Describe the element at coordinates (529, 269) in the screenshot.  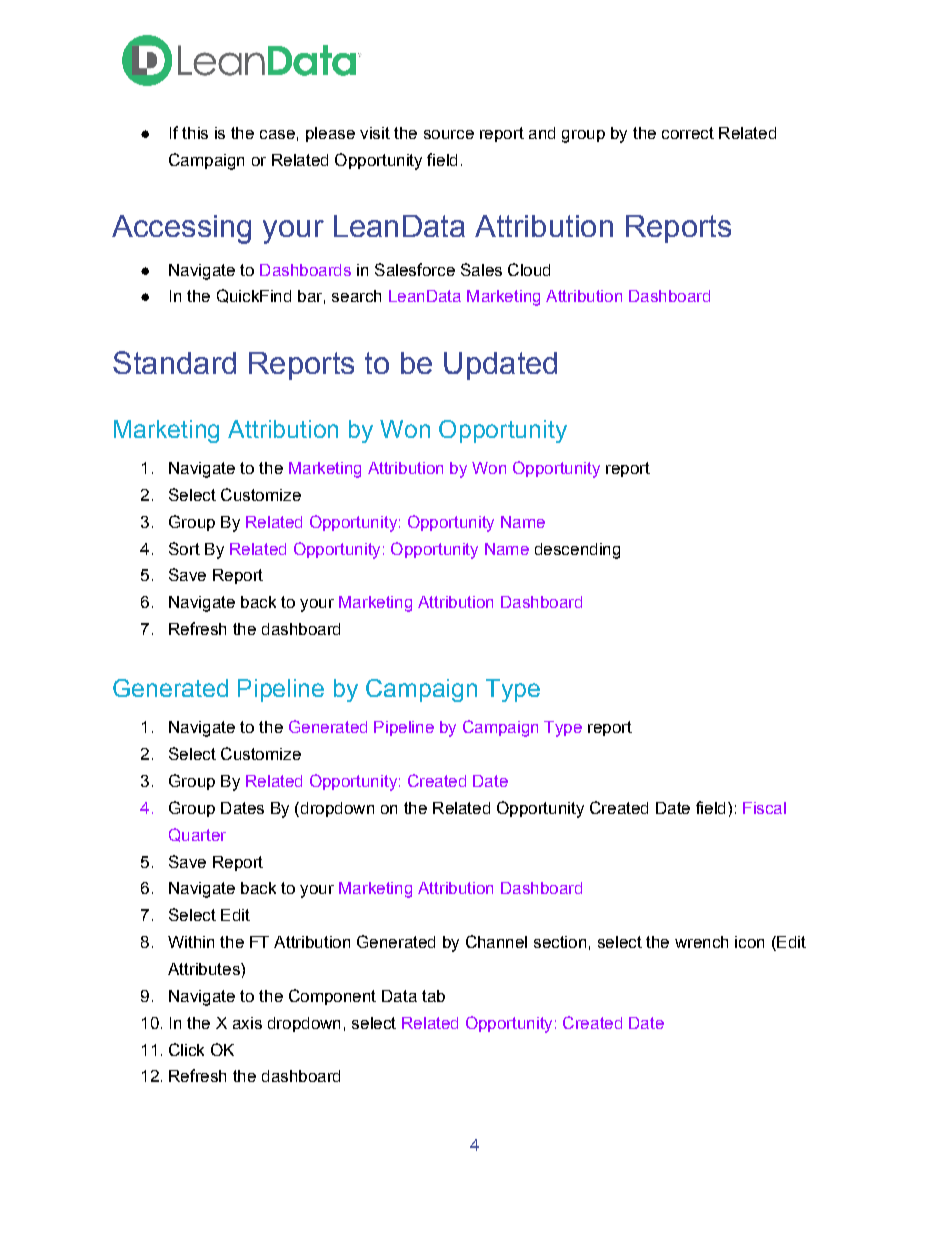
I see `Cloud` at that location.
